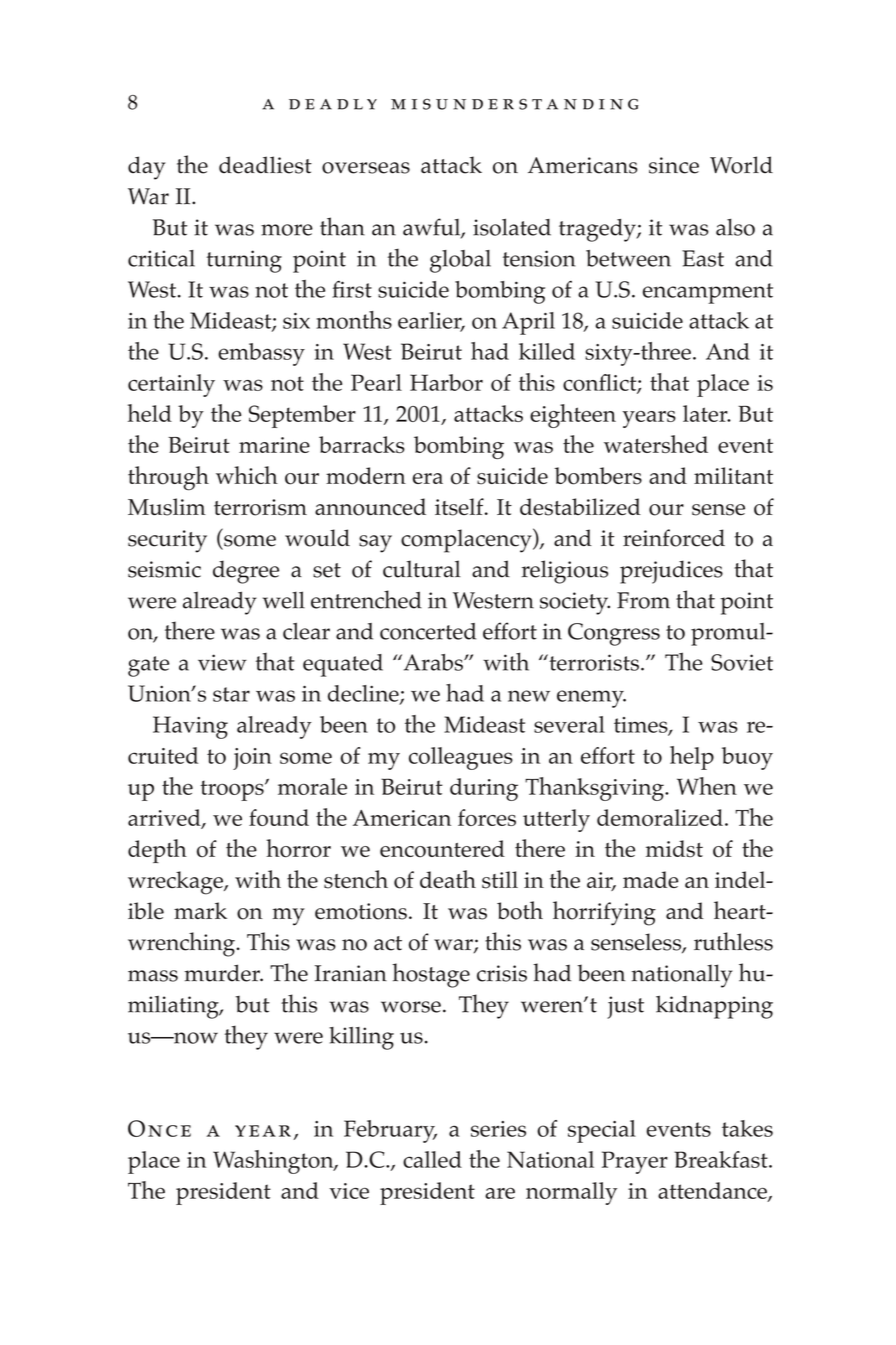  Describe the element at coordinates (512, 227) in the screenshot. I see `isolated` at that location.
